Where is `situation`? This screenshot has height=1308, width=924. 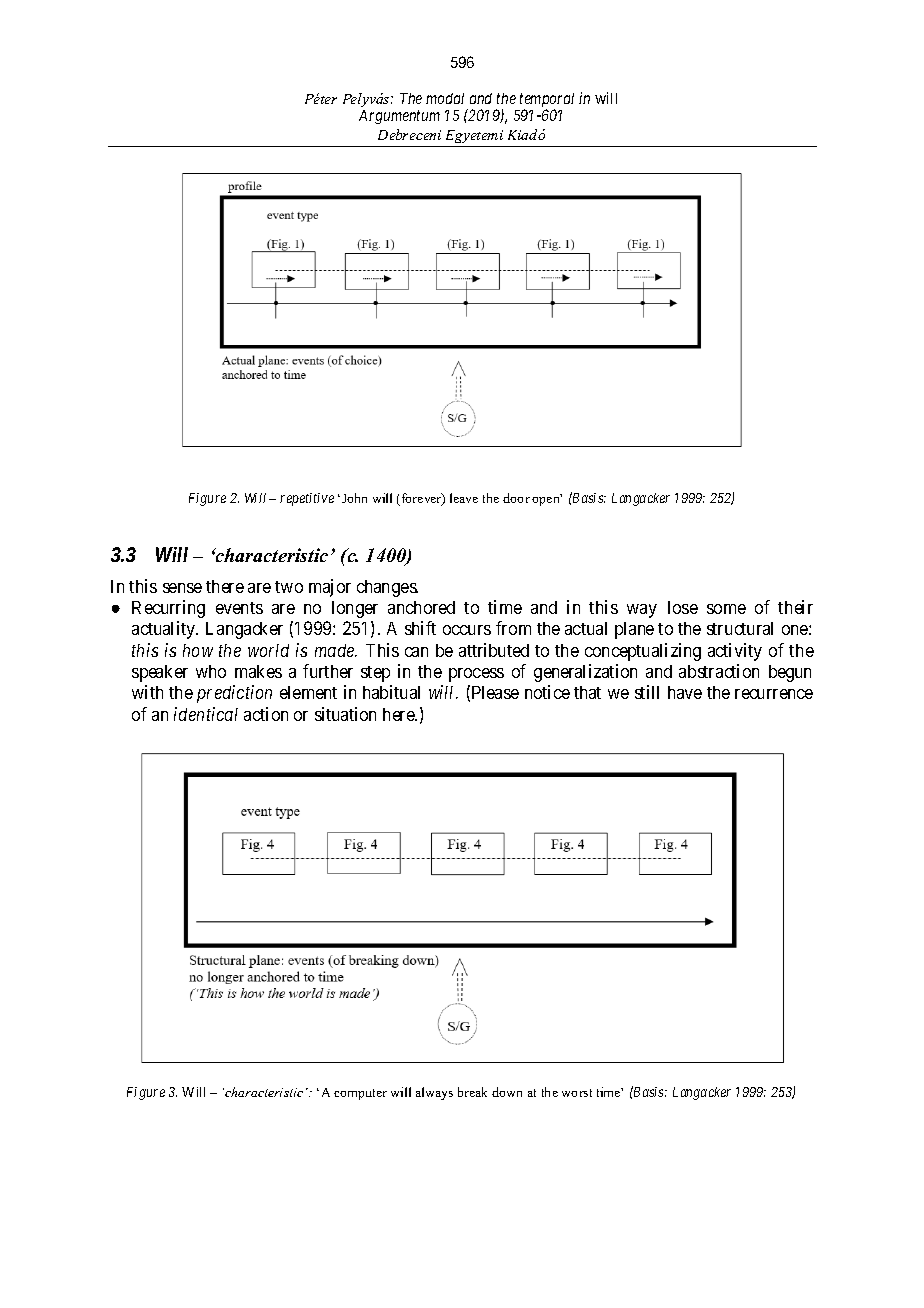
situation is located at coordinates (345, 714).
